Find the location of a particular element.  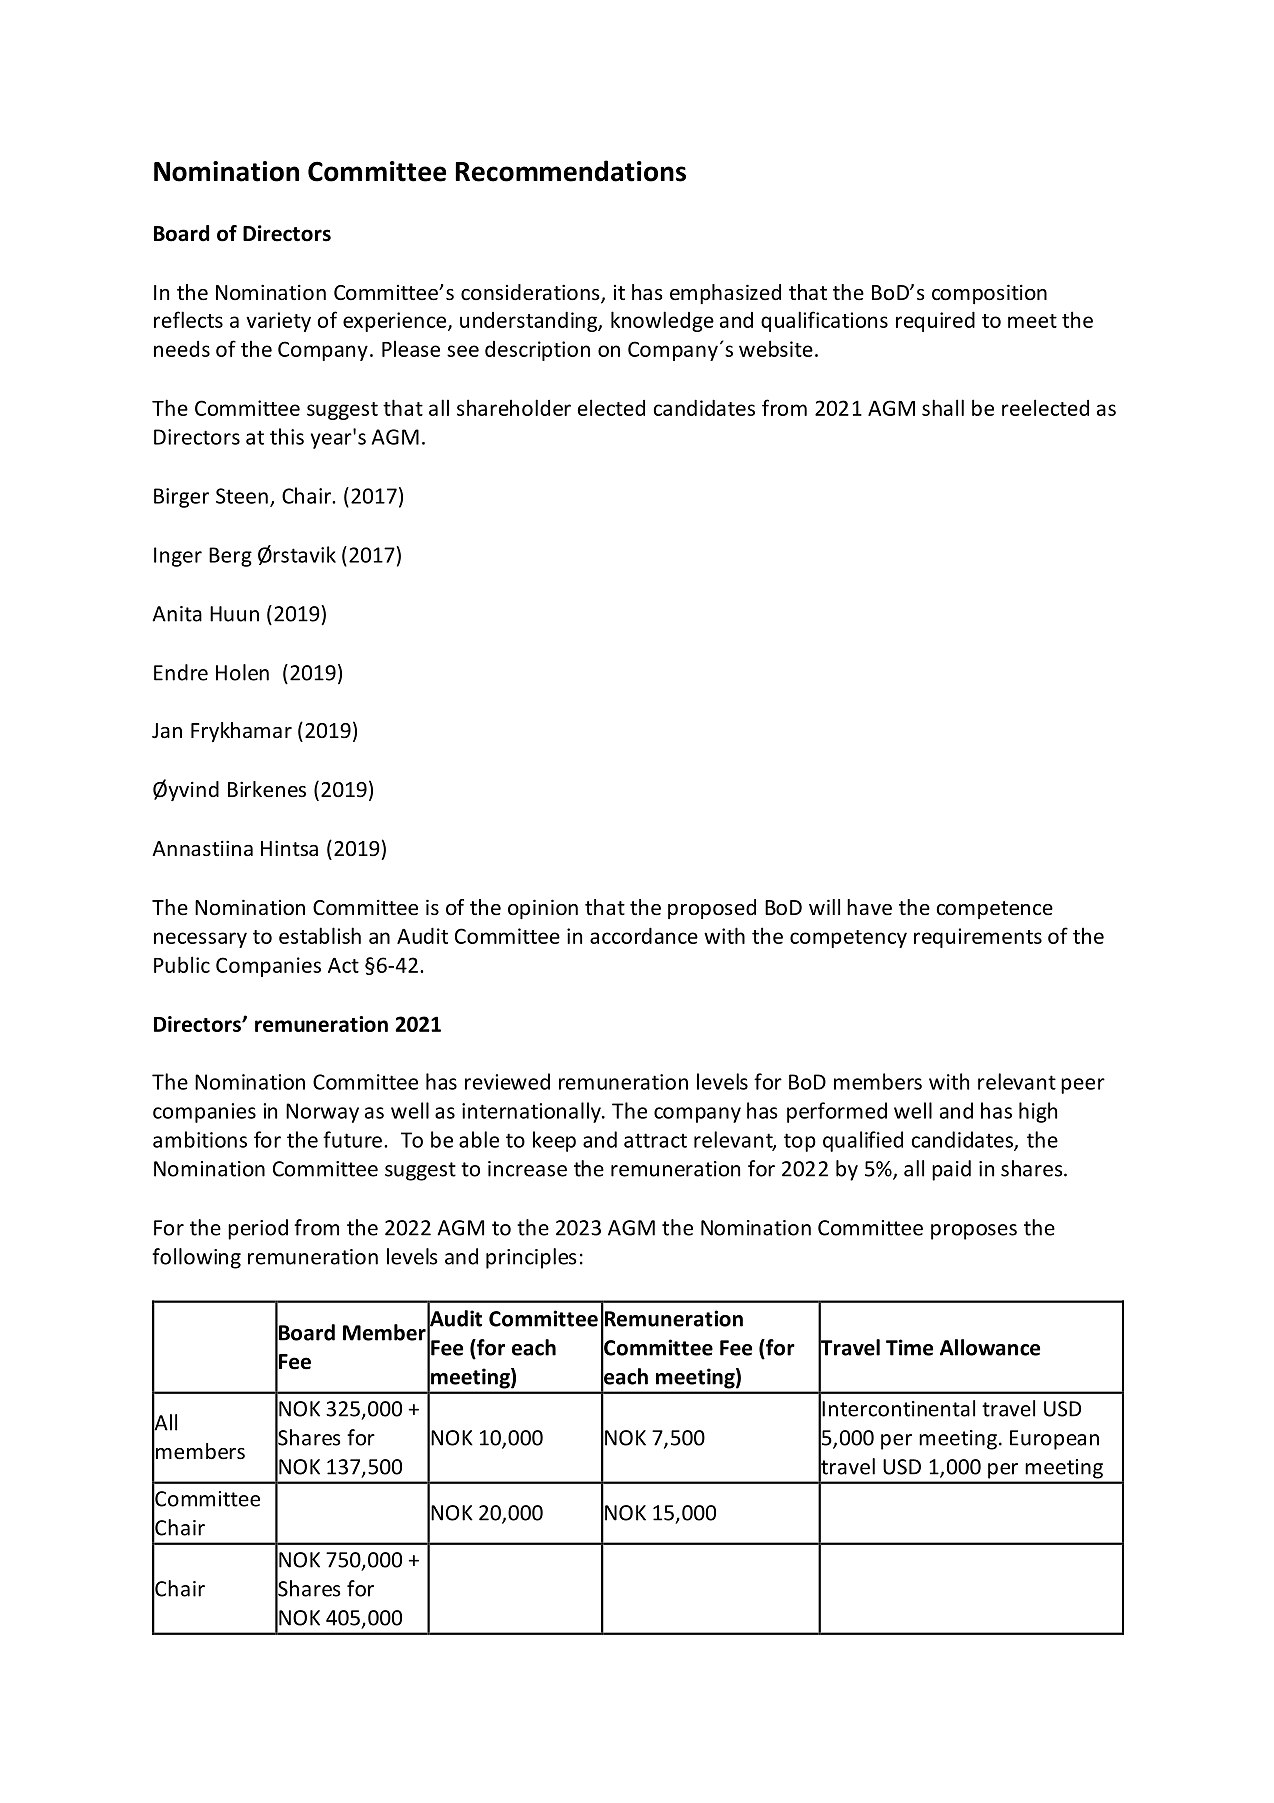

composition is located at coordinates (989, 294).
